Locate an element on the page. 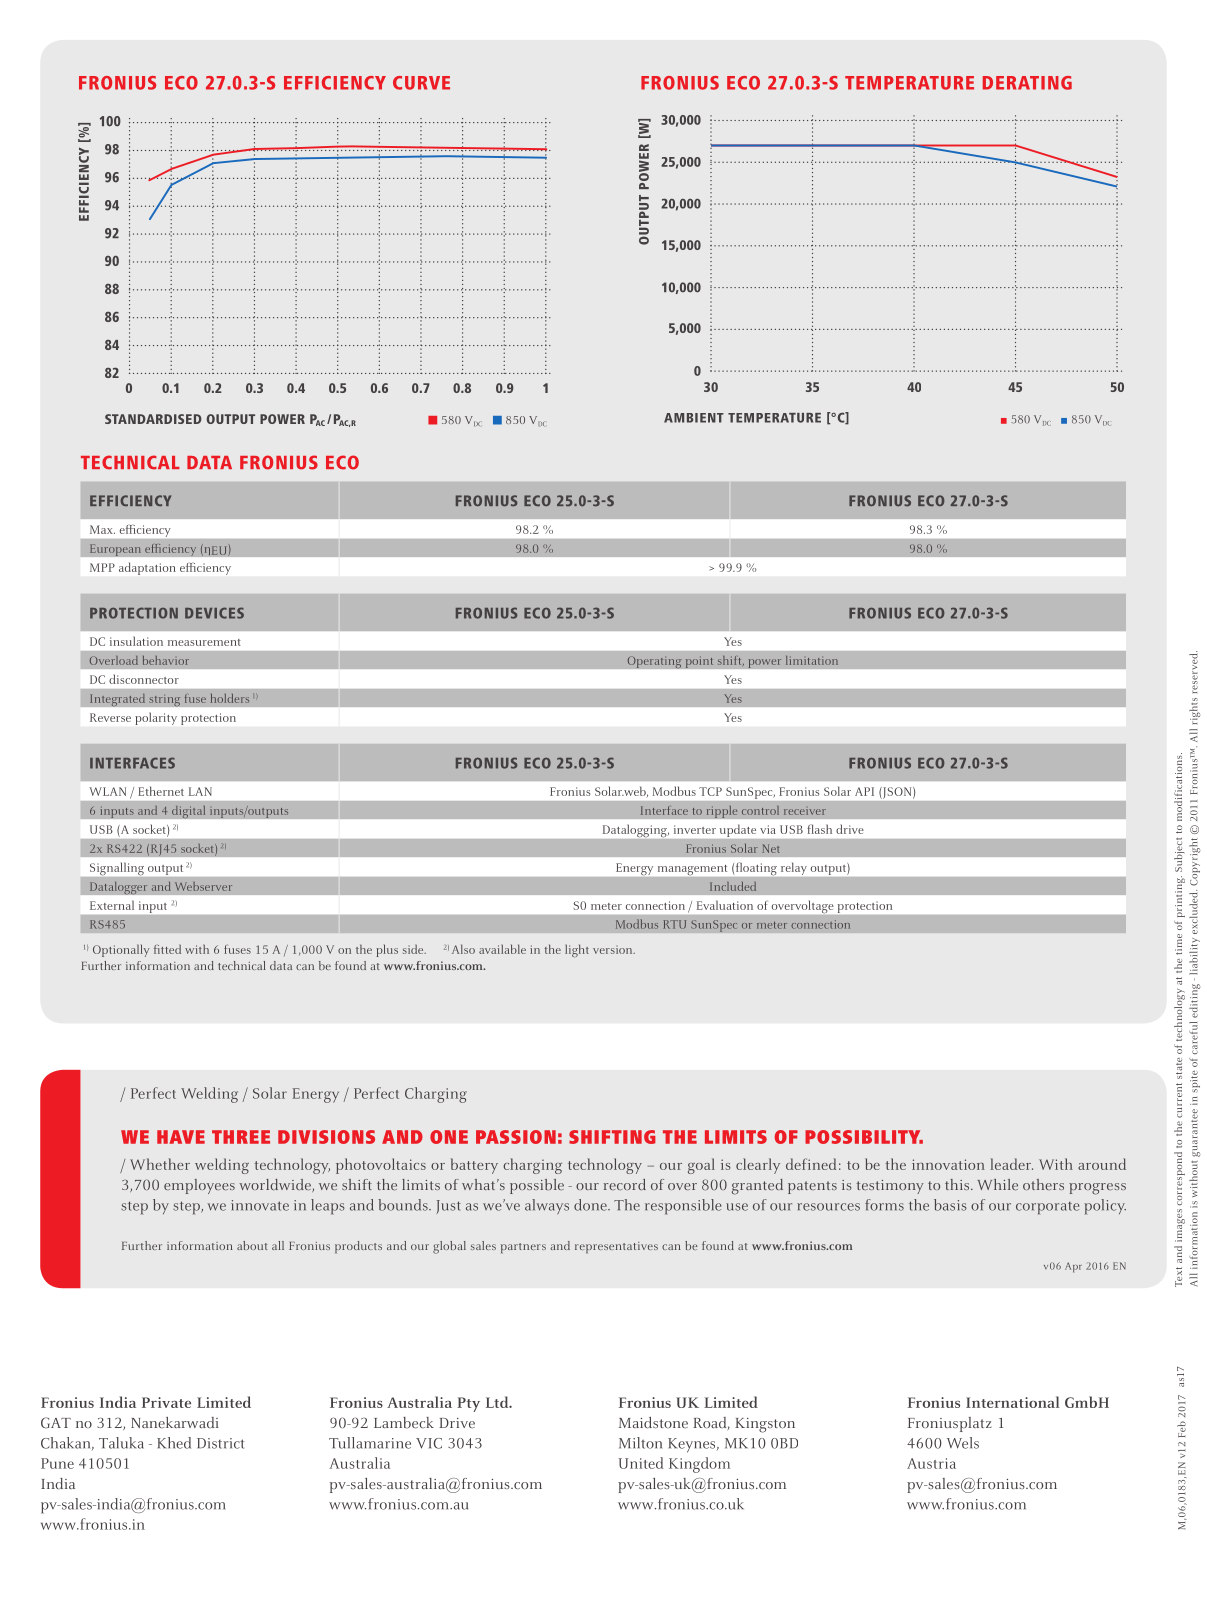 The height and width of the image is (1610, 1207). STANDARDISED is located at coordinates (153, 419).
